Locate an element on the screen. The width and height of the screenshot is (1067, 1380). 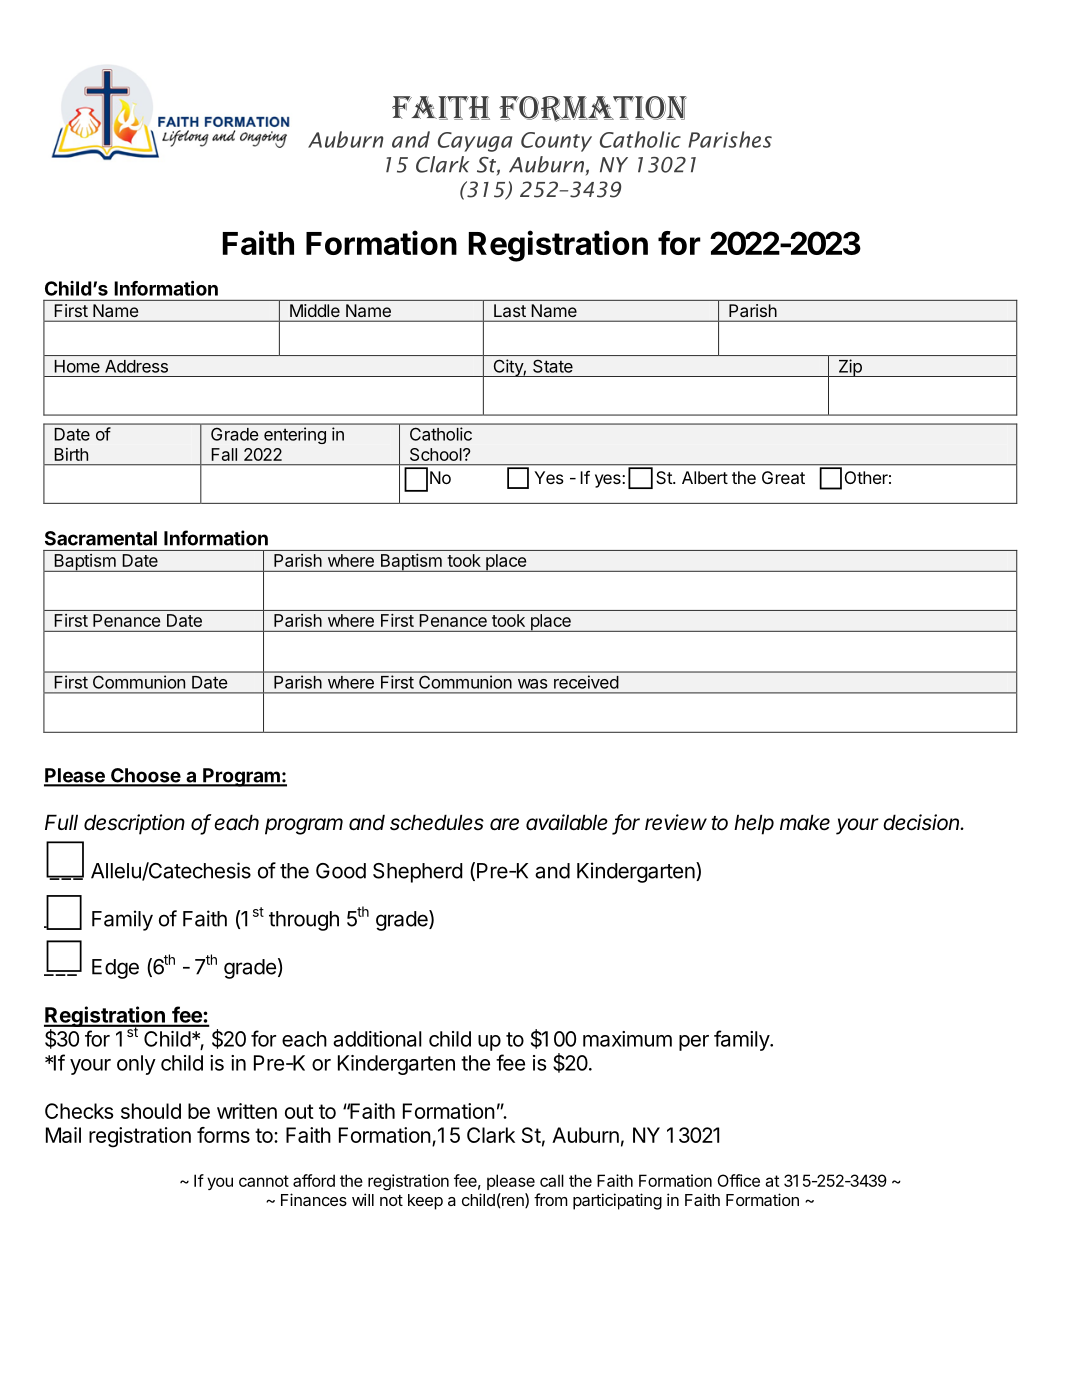
make is located at coordinates (805, 822).
